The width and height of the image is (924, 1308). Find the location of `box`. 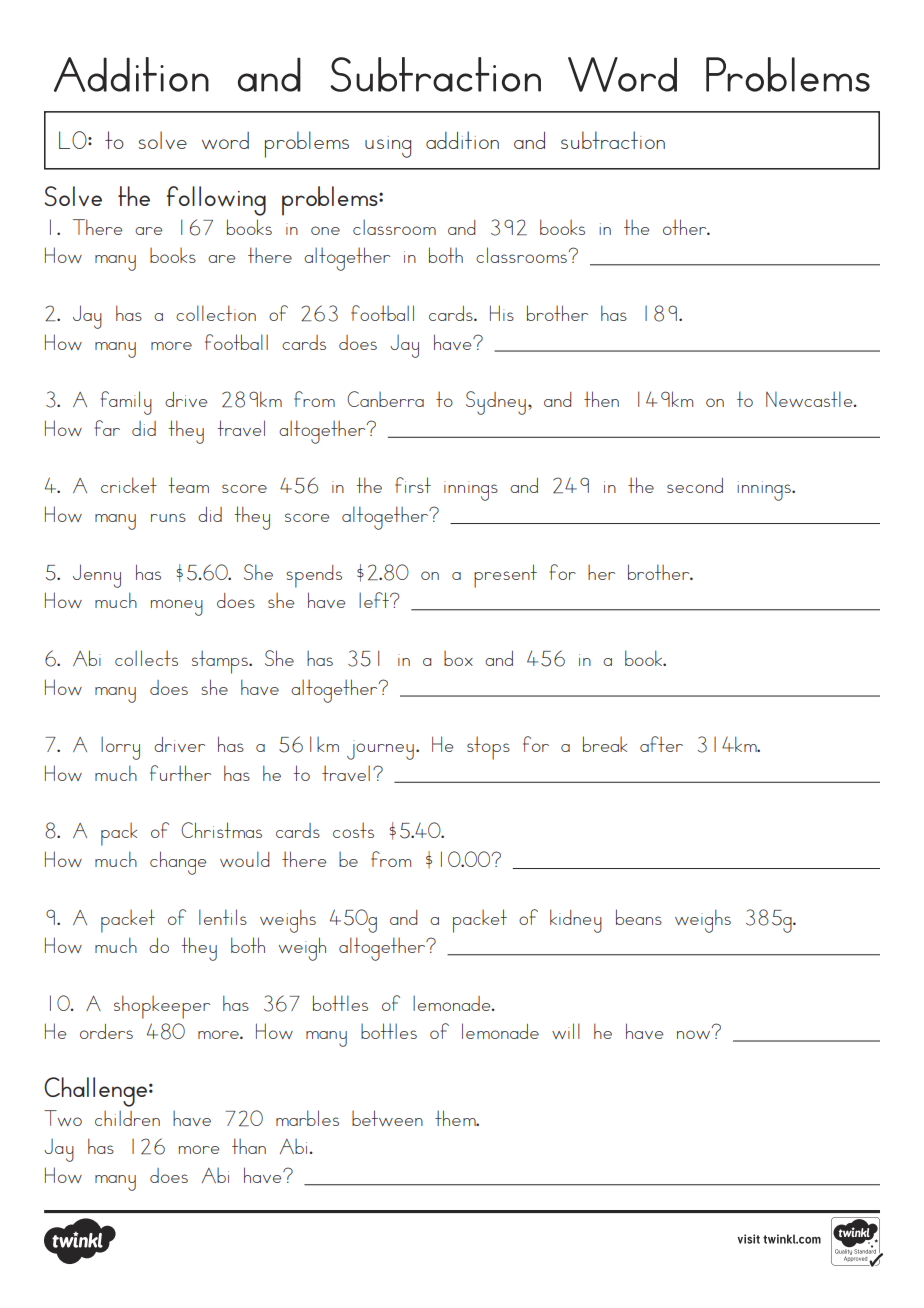

box is located at coordinates (458, 658).
